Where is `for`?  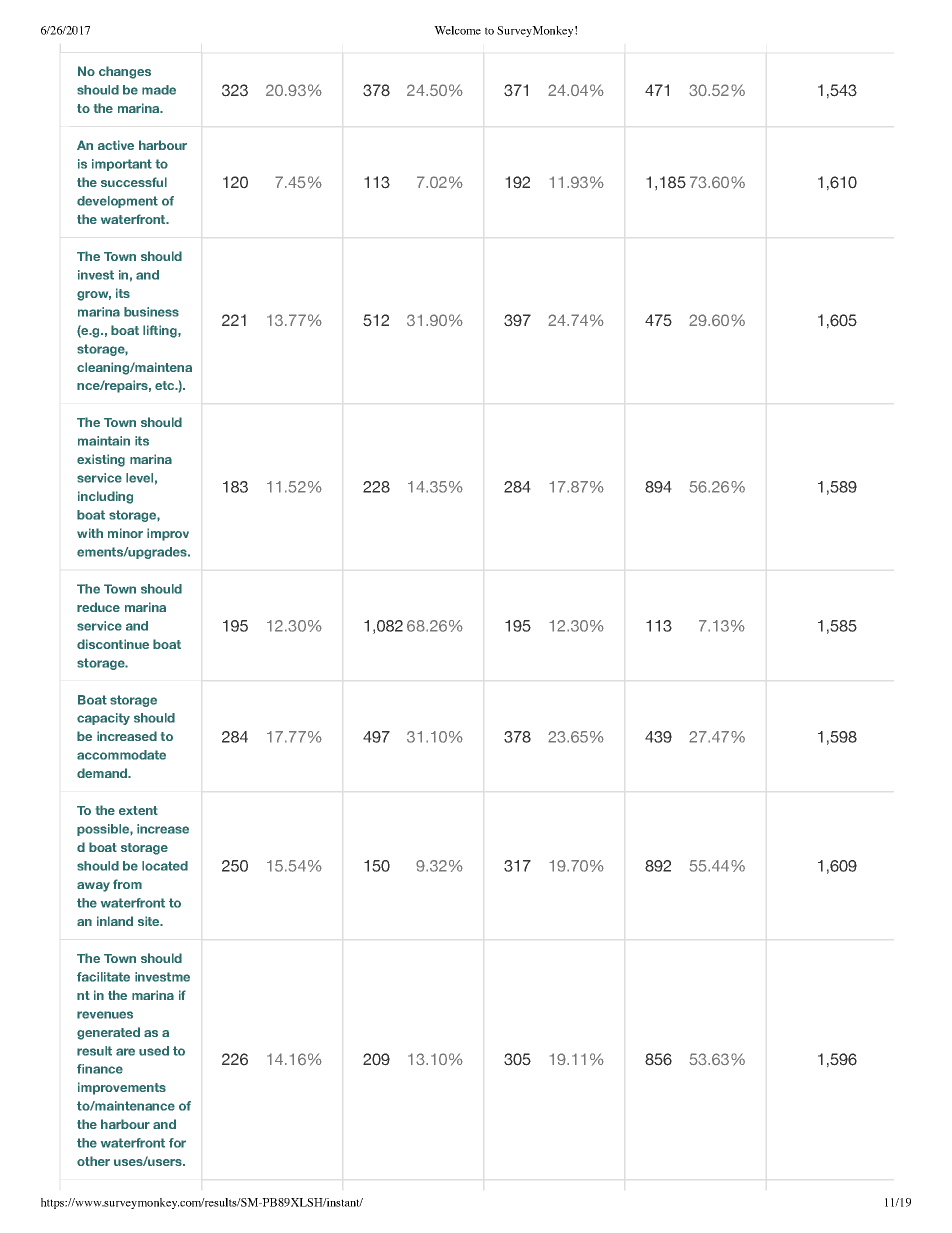
for is located at coordinates (177, 1143).
